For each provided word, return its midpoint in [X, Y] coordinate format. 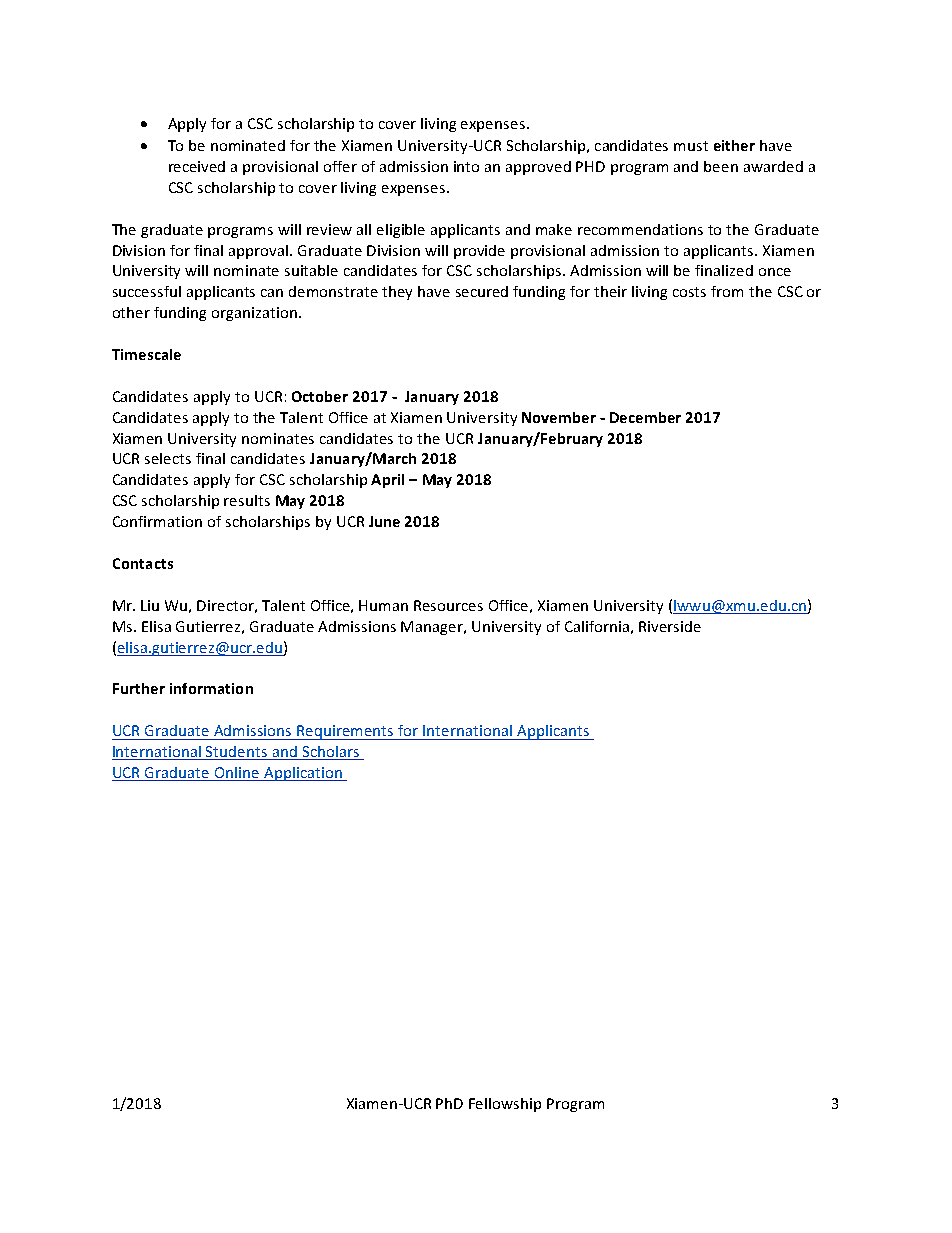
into [466, 166]
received [197, 166]
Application [303, 774]
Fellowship [505, 1105]
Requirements [346, 732]
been [721, 166]
